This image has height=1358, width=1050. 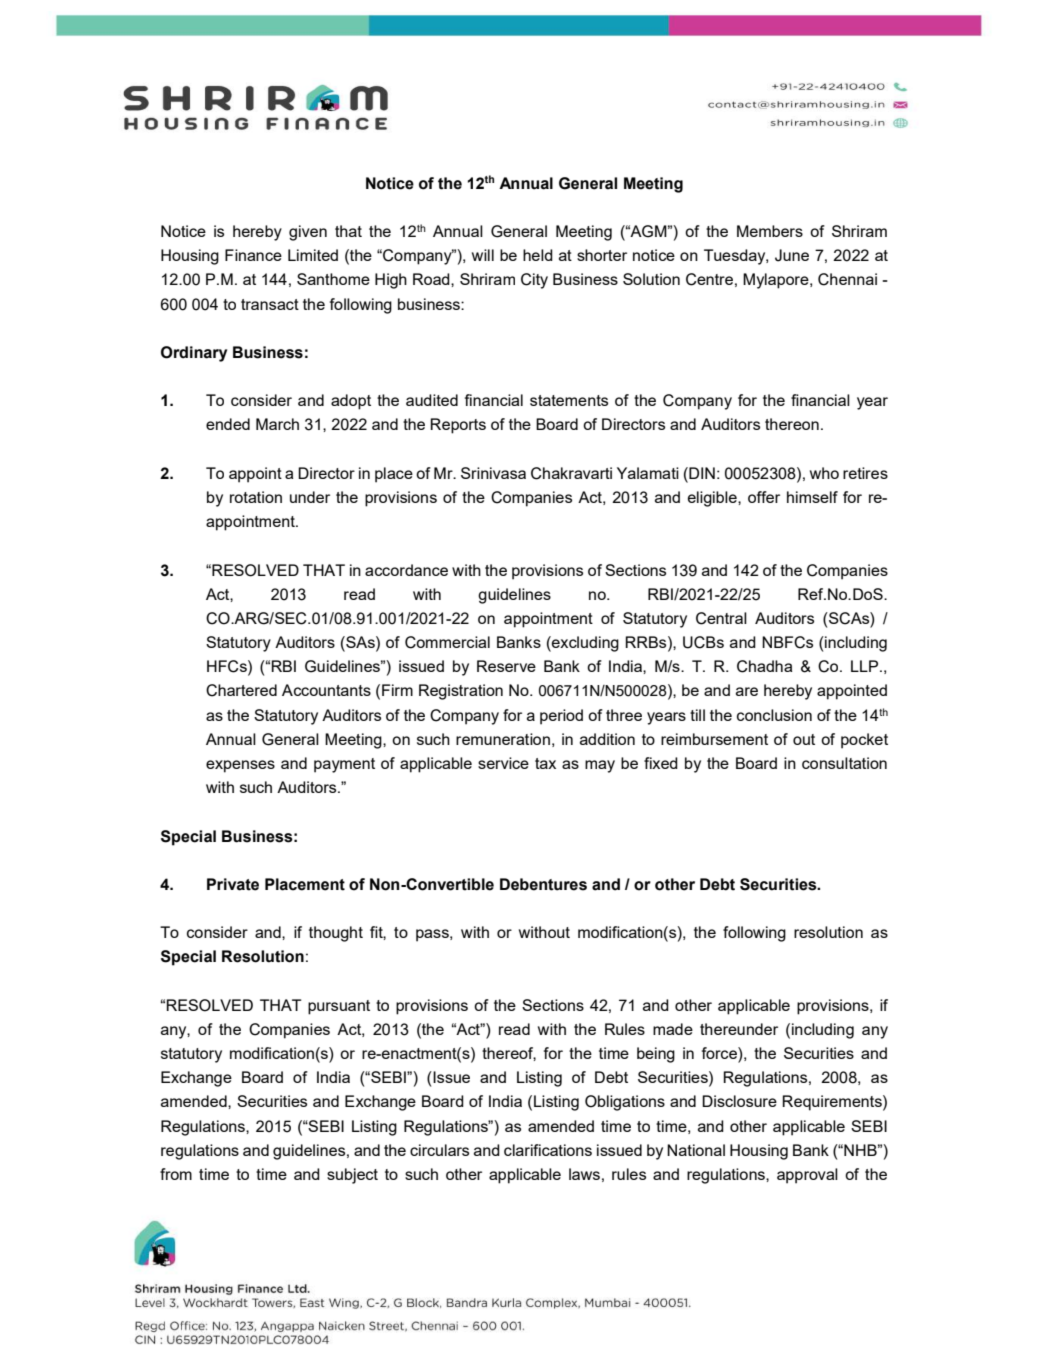 What do you see at coordinates (548, 1150) in the image?
I see `clarifications` at bounding box center [548, 1150].
